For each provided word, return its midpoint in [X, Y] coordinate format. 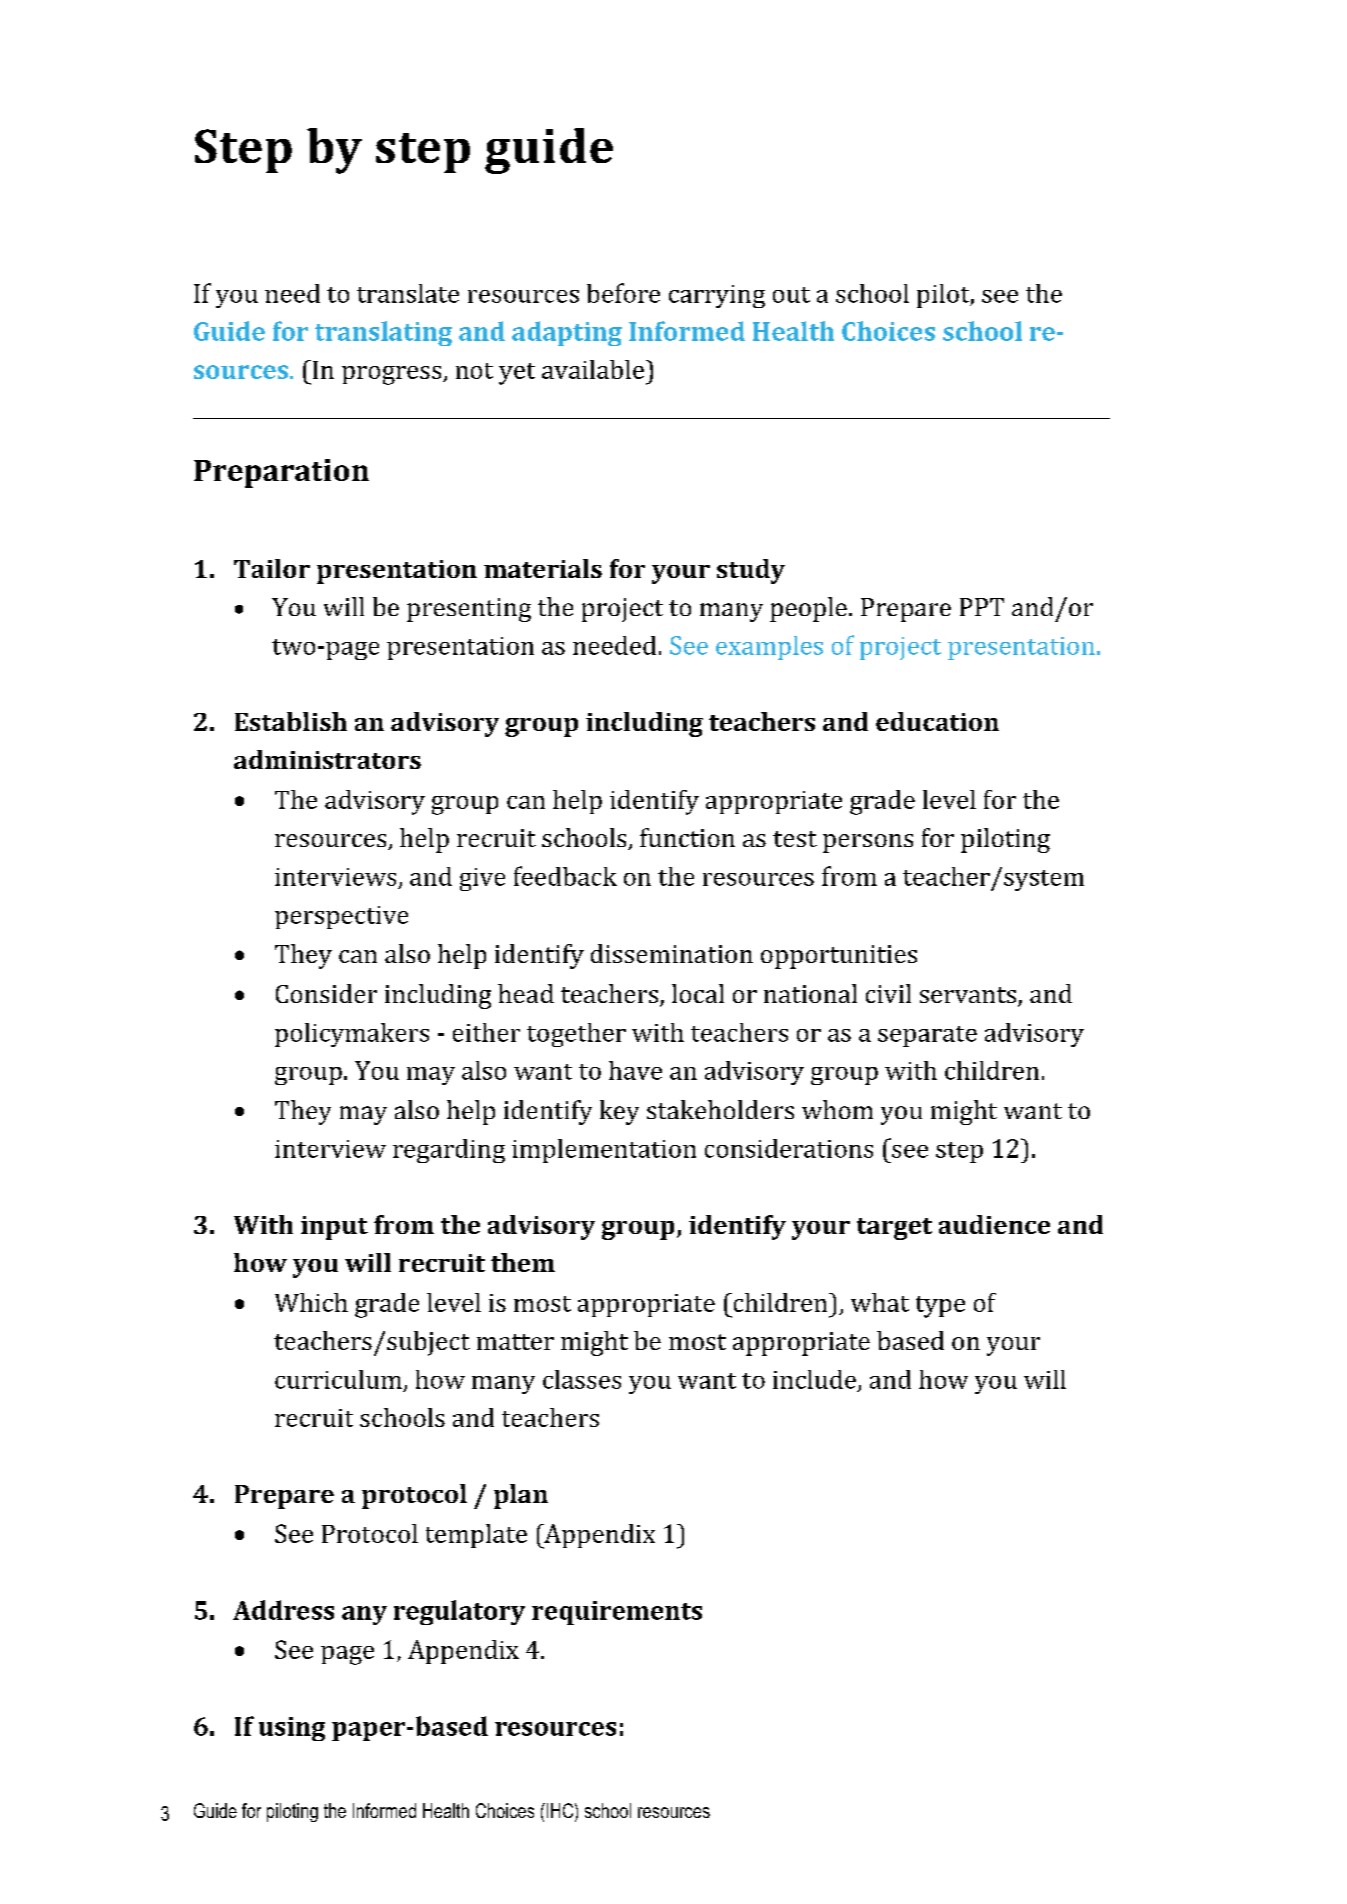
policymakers [352, 1035]
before [623, 293]
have [635, 1070]
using [292, 1729]
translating [383, 333]
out [791, 295]
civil [888, 993]
